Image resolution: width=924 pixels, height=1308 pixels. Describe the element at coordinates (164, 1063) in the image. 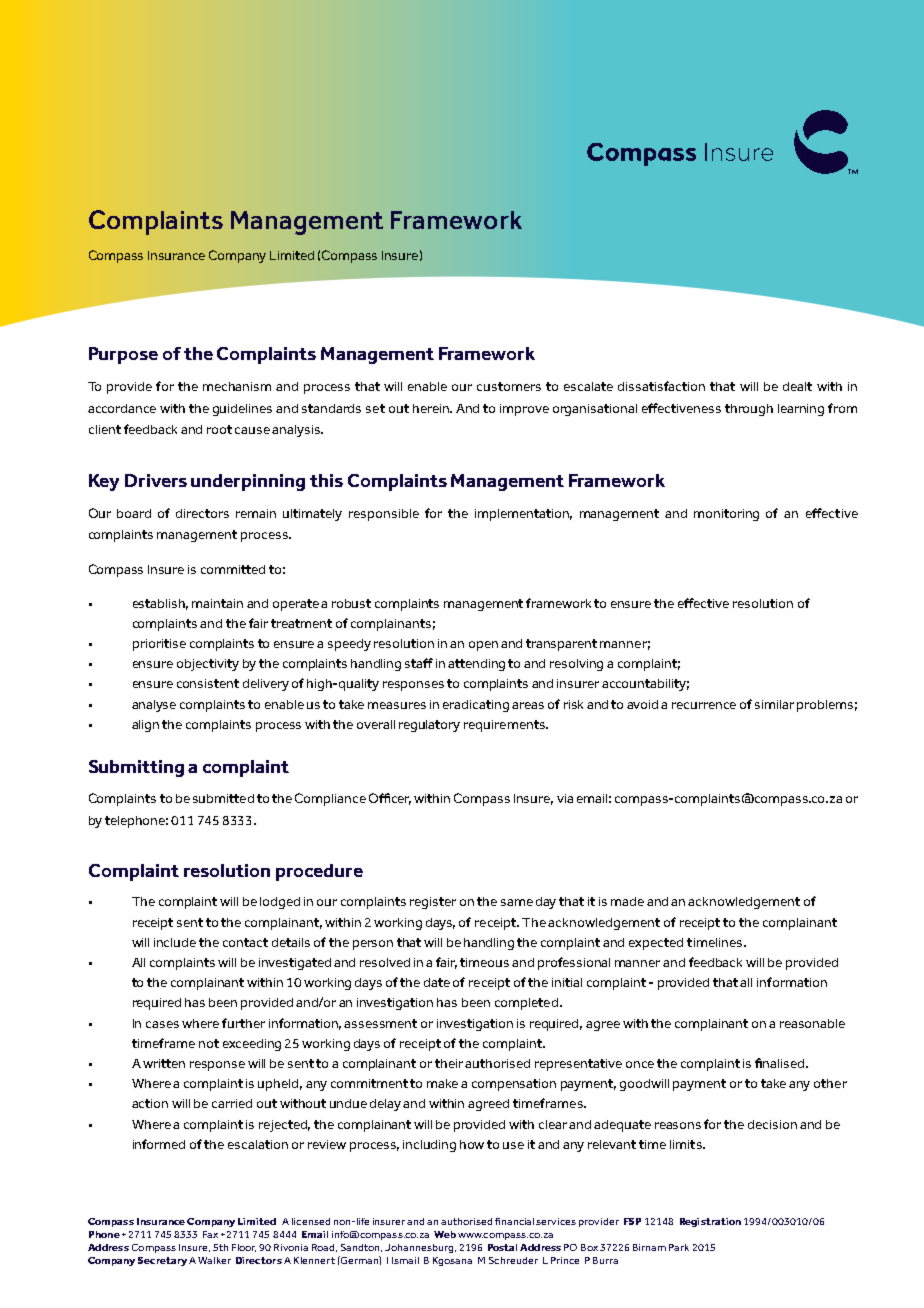

I see `written` at that location.
